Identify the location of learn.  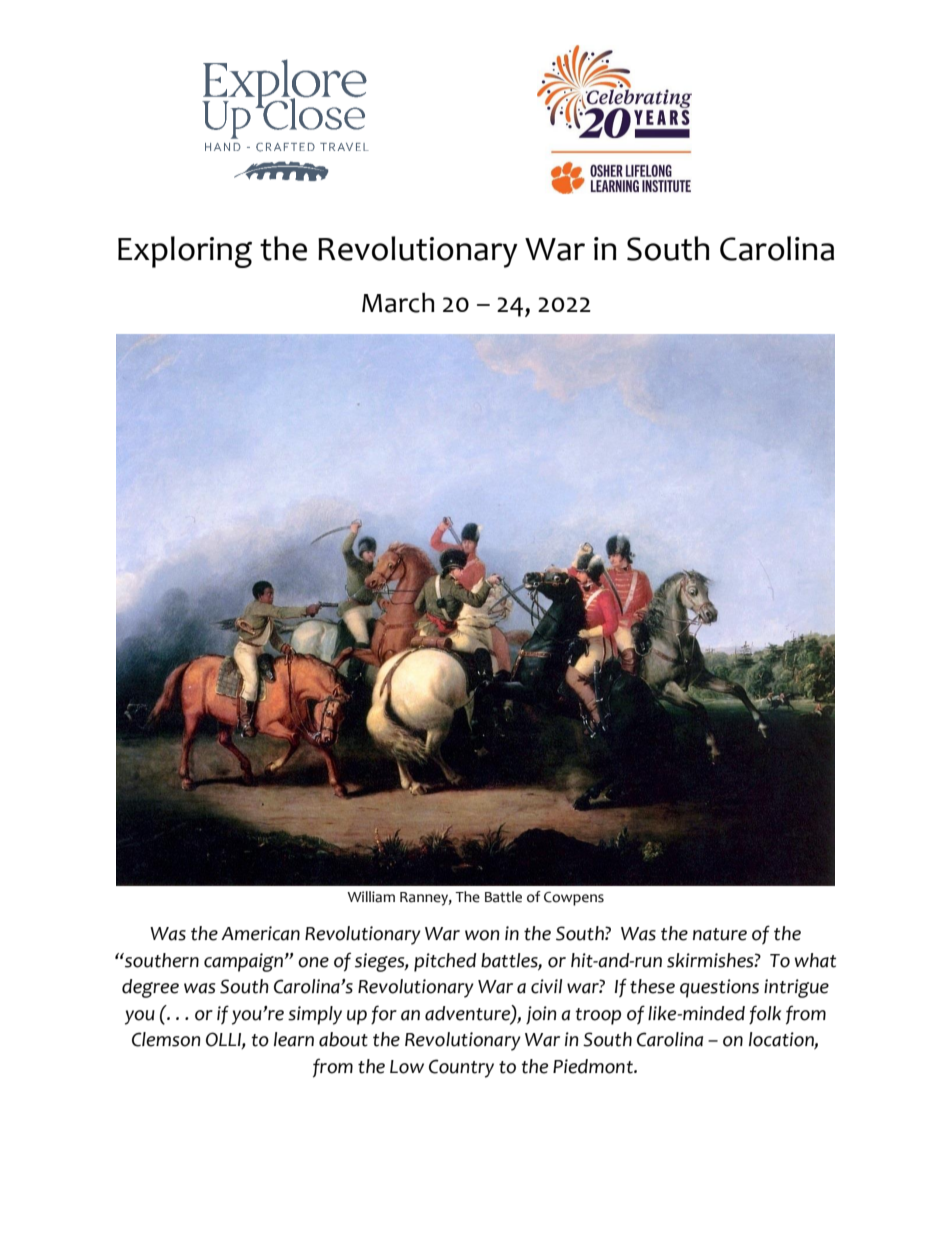
(294, 1039).
